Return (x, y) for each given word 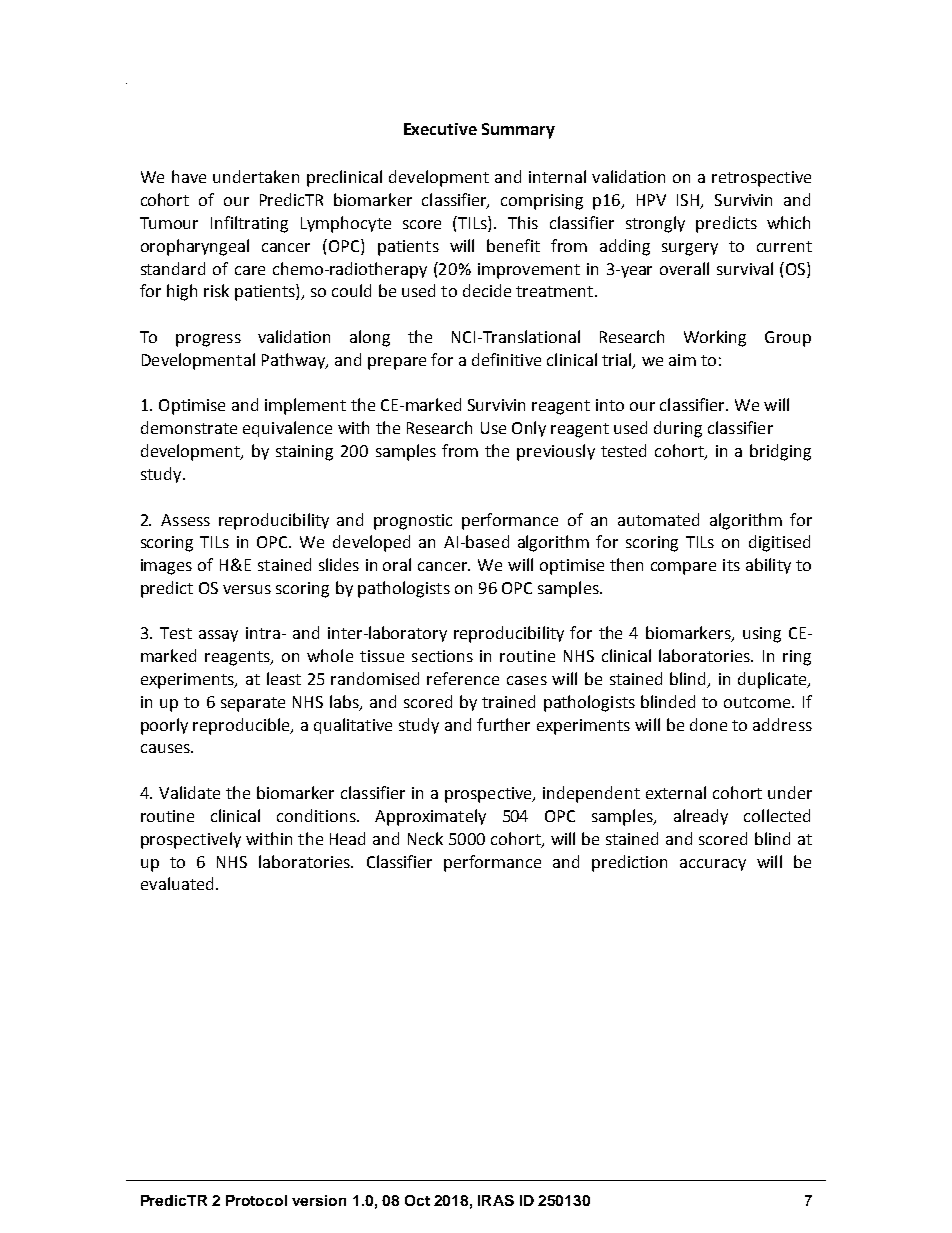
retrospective (761, 179)
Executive (440, 129)
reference (463, 678)
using (762, 635)
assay (218, 636)
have (189, 176)
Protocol (256, 1200)
